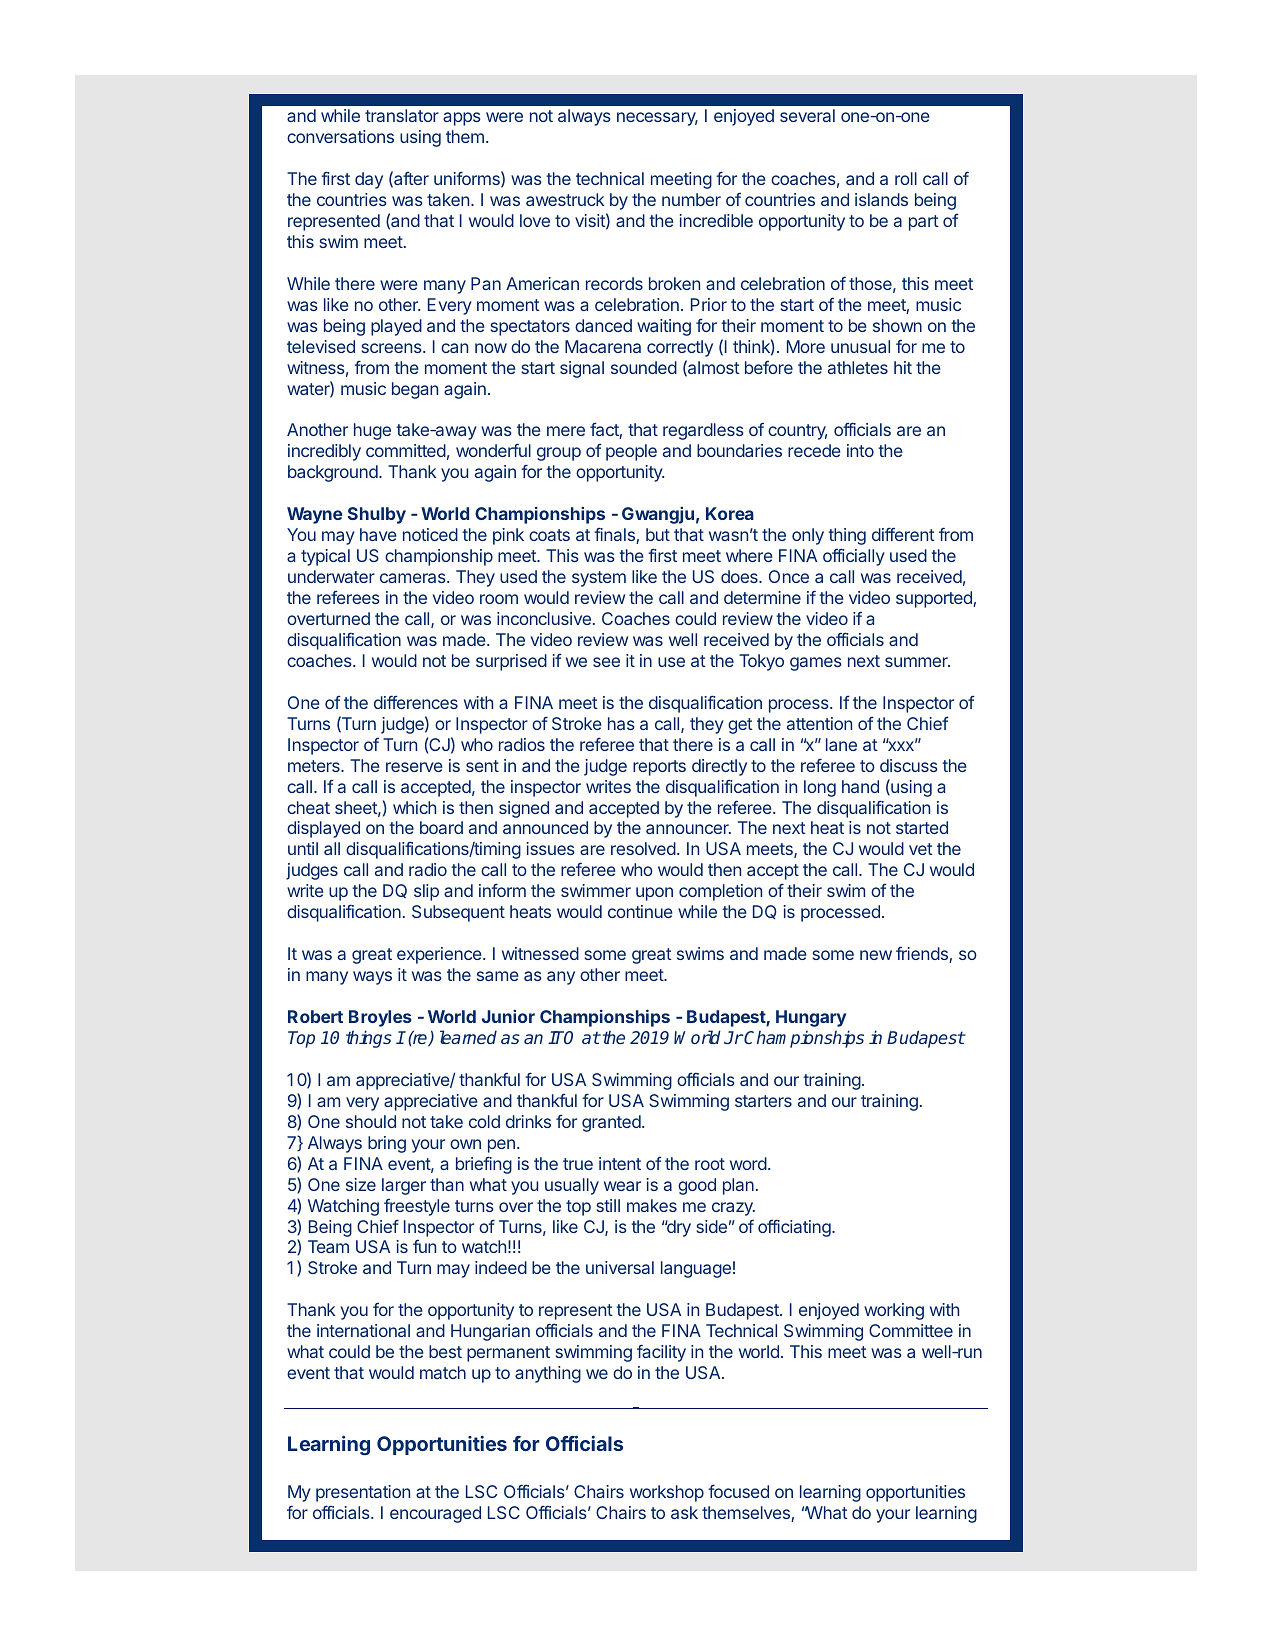 This page has width=1272, height=1646. What do you see at coordinates (435, 1514) in the page?
I see `encouraged` at bounding box center [435, 1514].
